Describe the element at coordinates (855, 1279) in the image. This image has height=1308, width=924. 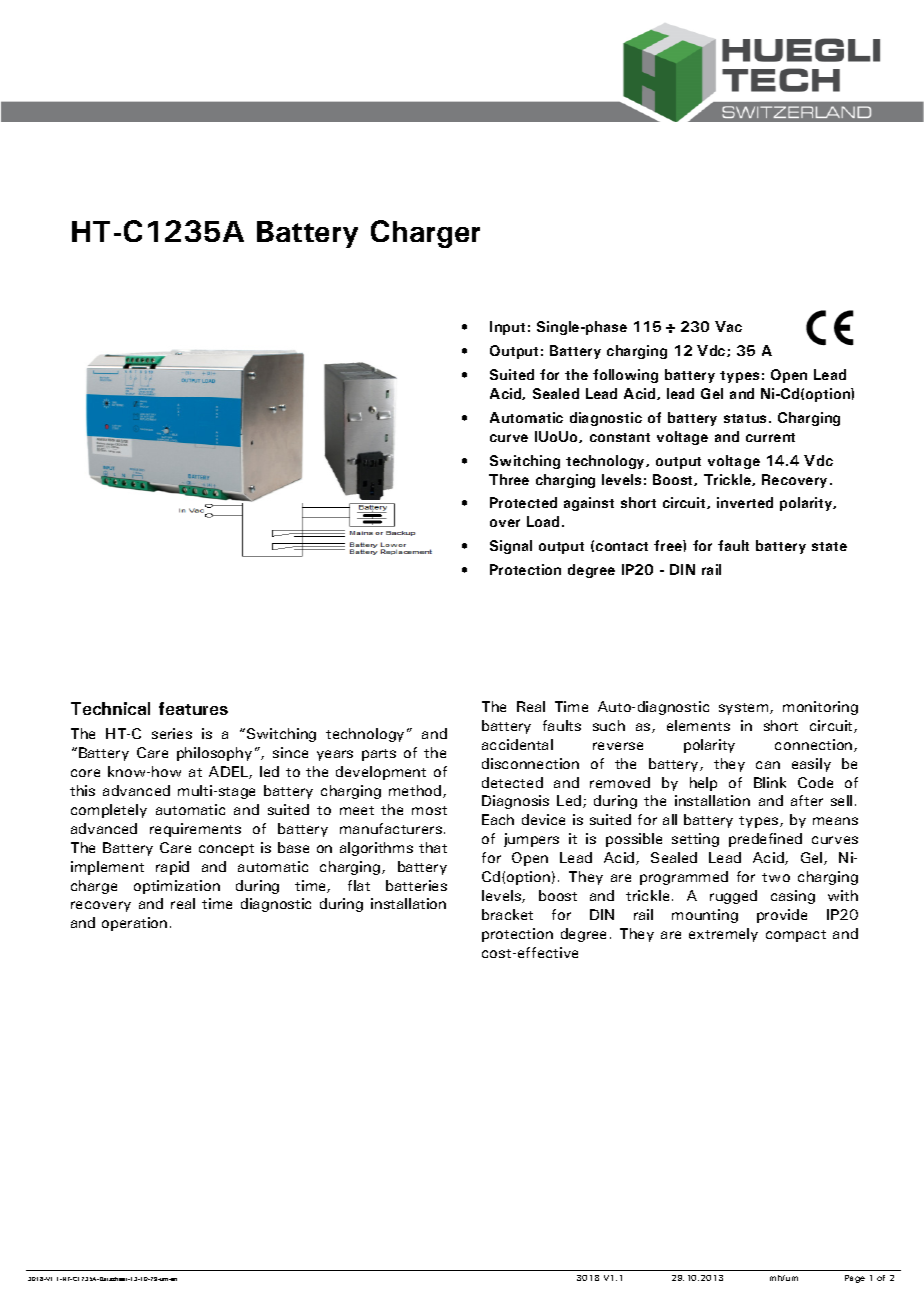
I see `Page` at that location.
